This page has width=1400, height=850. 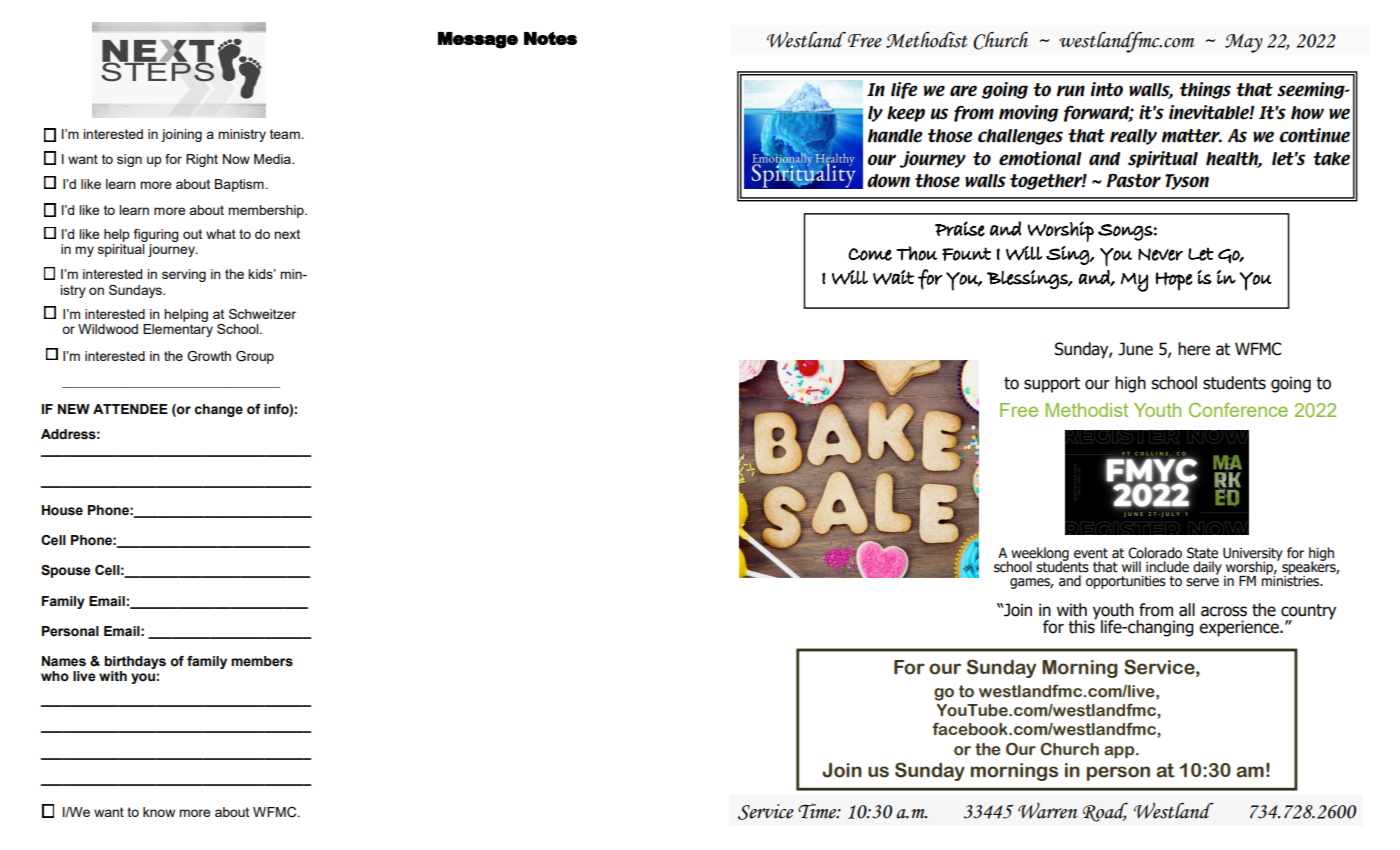 What do you see at coordinates (240, 185) in the page?
I see `Baptism` at bounding box center [240, 185].
